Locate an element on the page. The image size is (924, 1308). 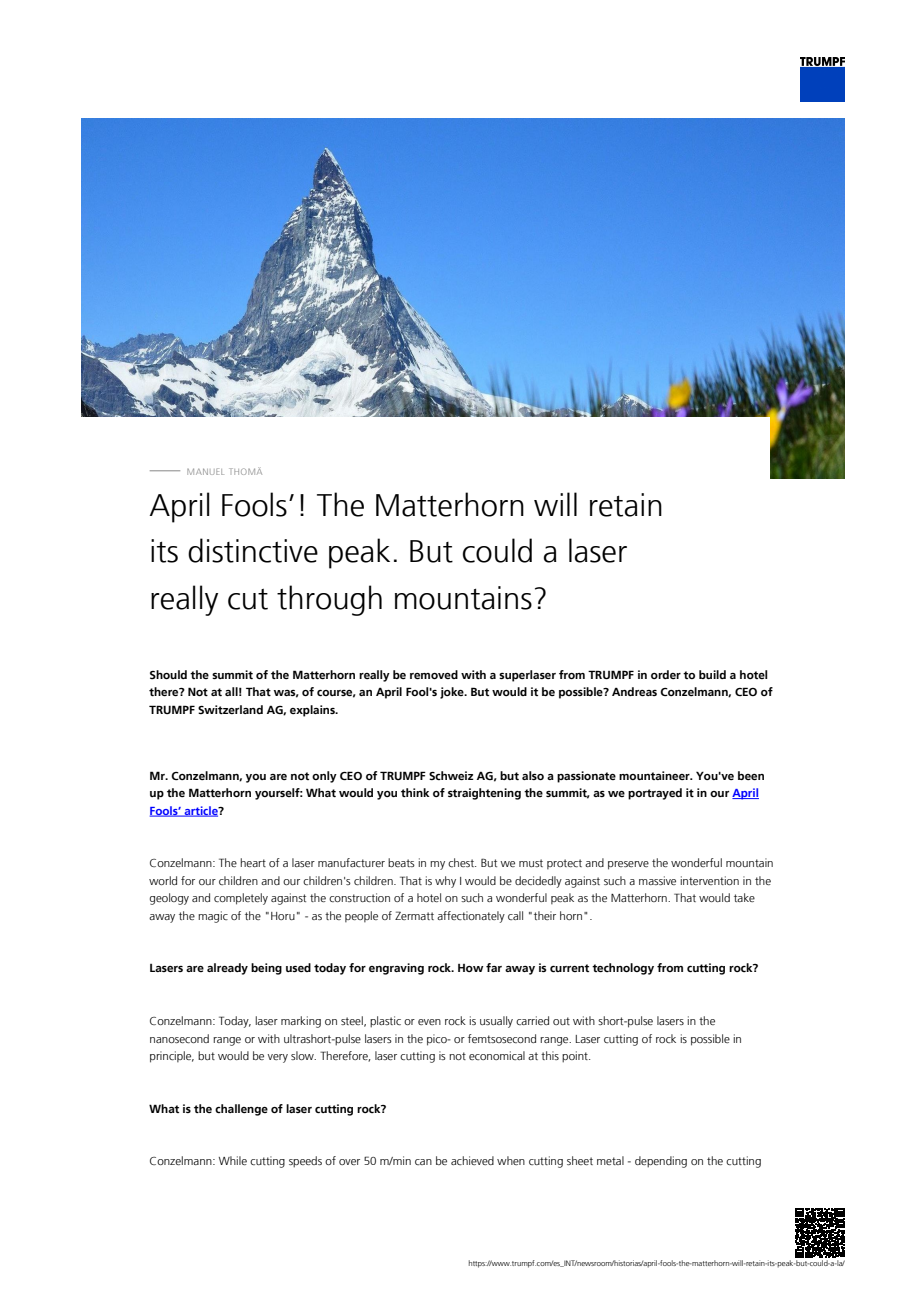
build is located at coordinates (712, 674).
